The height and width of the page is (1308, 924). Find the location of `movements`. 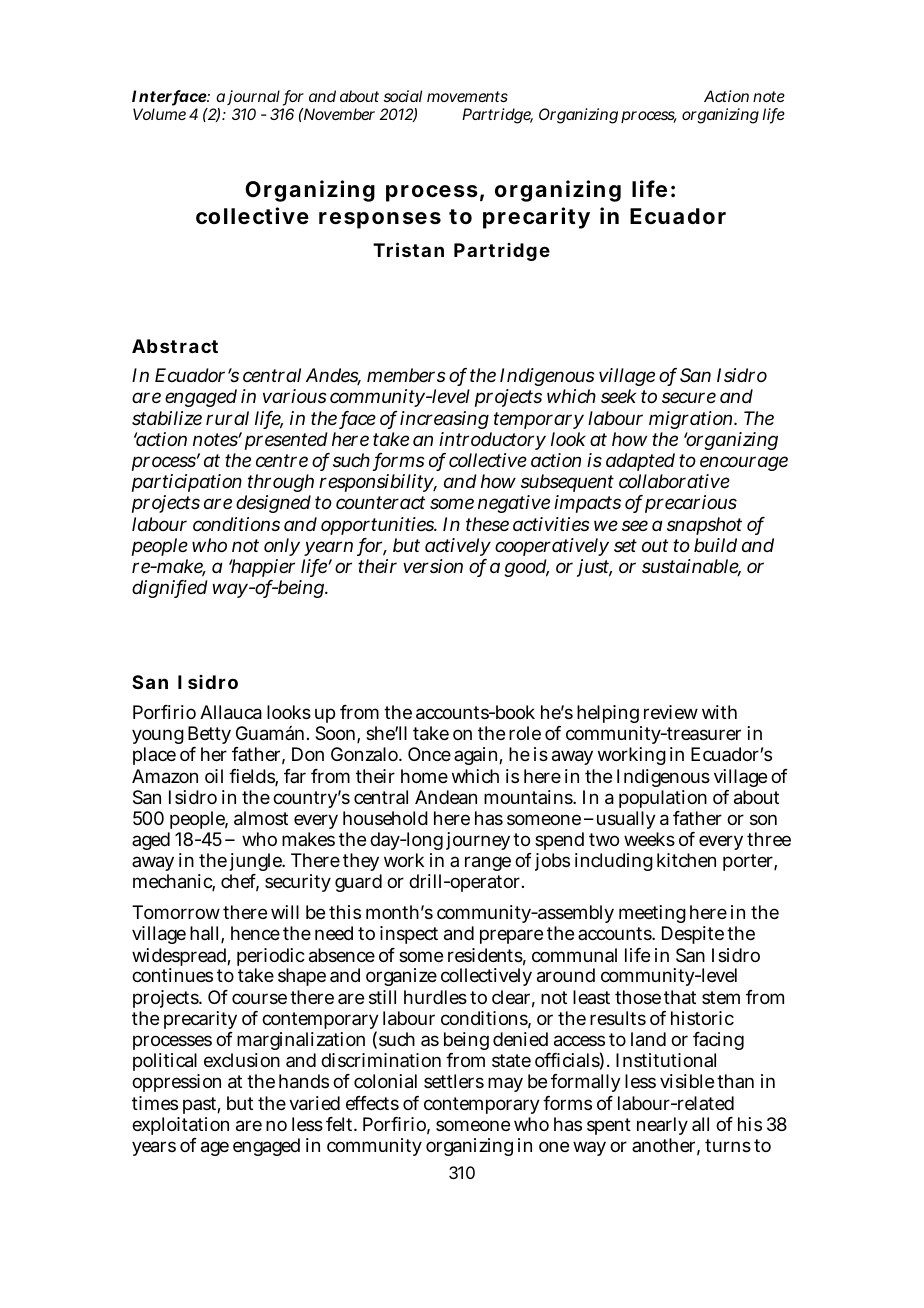

movements is located at coordinates (467, 96).
